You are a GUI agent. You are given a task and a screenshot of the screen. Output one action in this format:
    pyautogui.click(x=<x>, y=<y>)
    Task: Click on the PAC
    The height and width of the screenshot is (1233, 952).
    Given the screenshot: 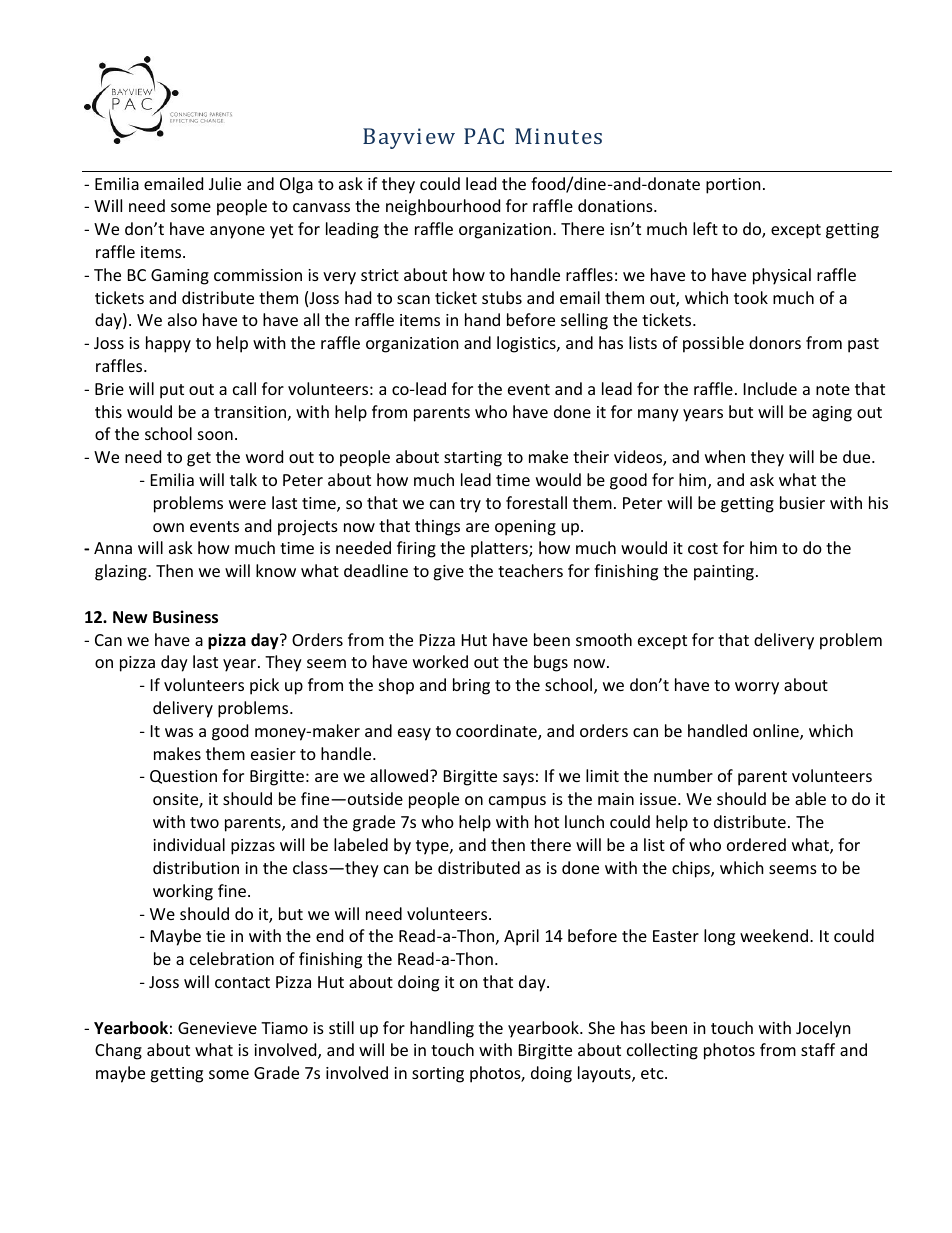 What is the action you would take?
    pyautogui.click(x=484, y=136)
